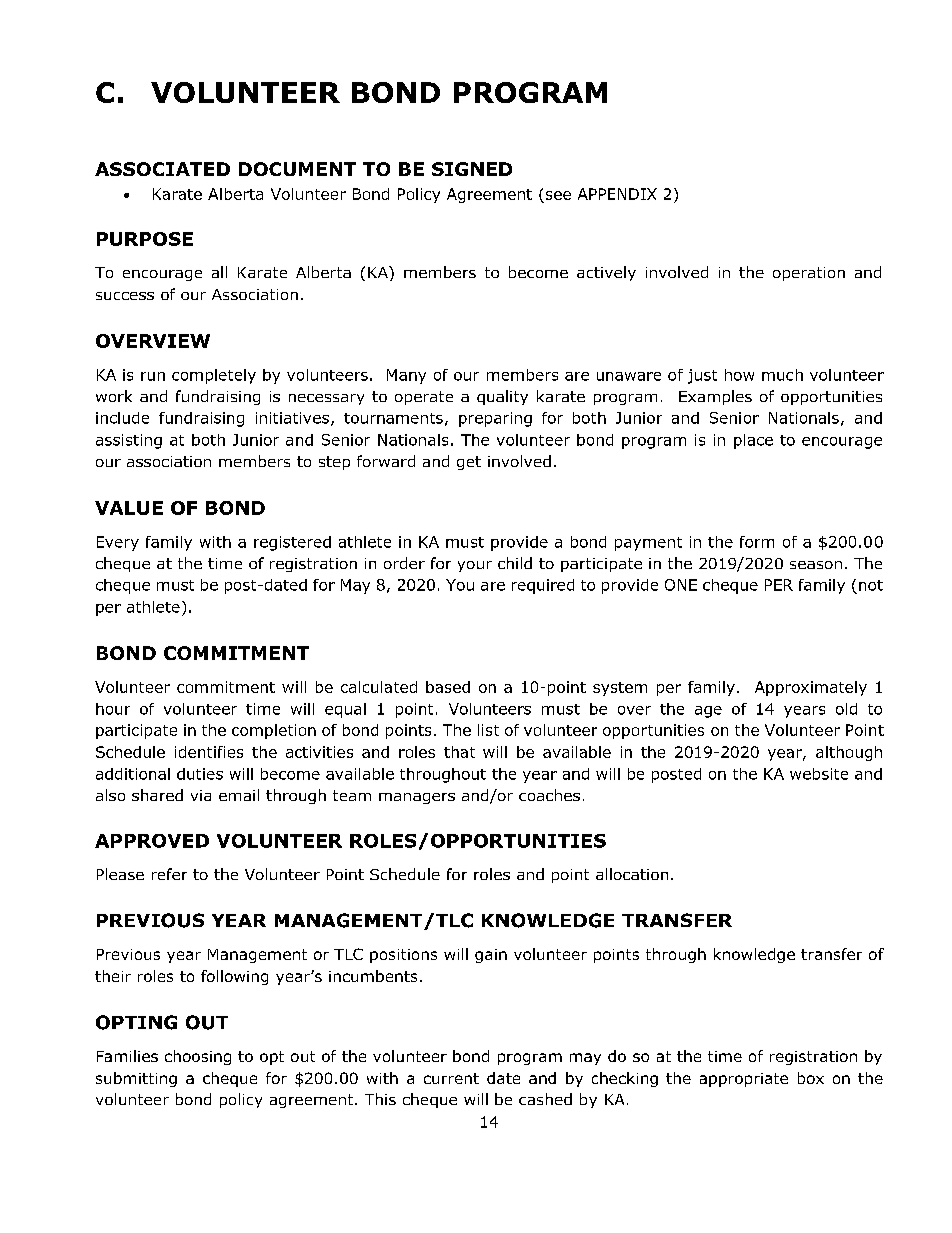  Describe the element at coordinates (809, 274) in the document. I see `operation` at that location.
